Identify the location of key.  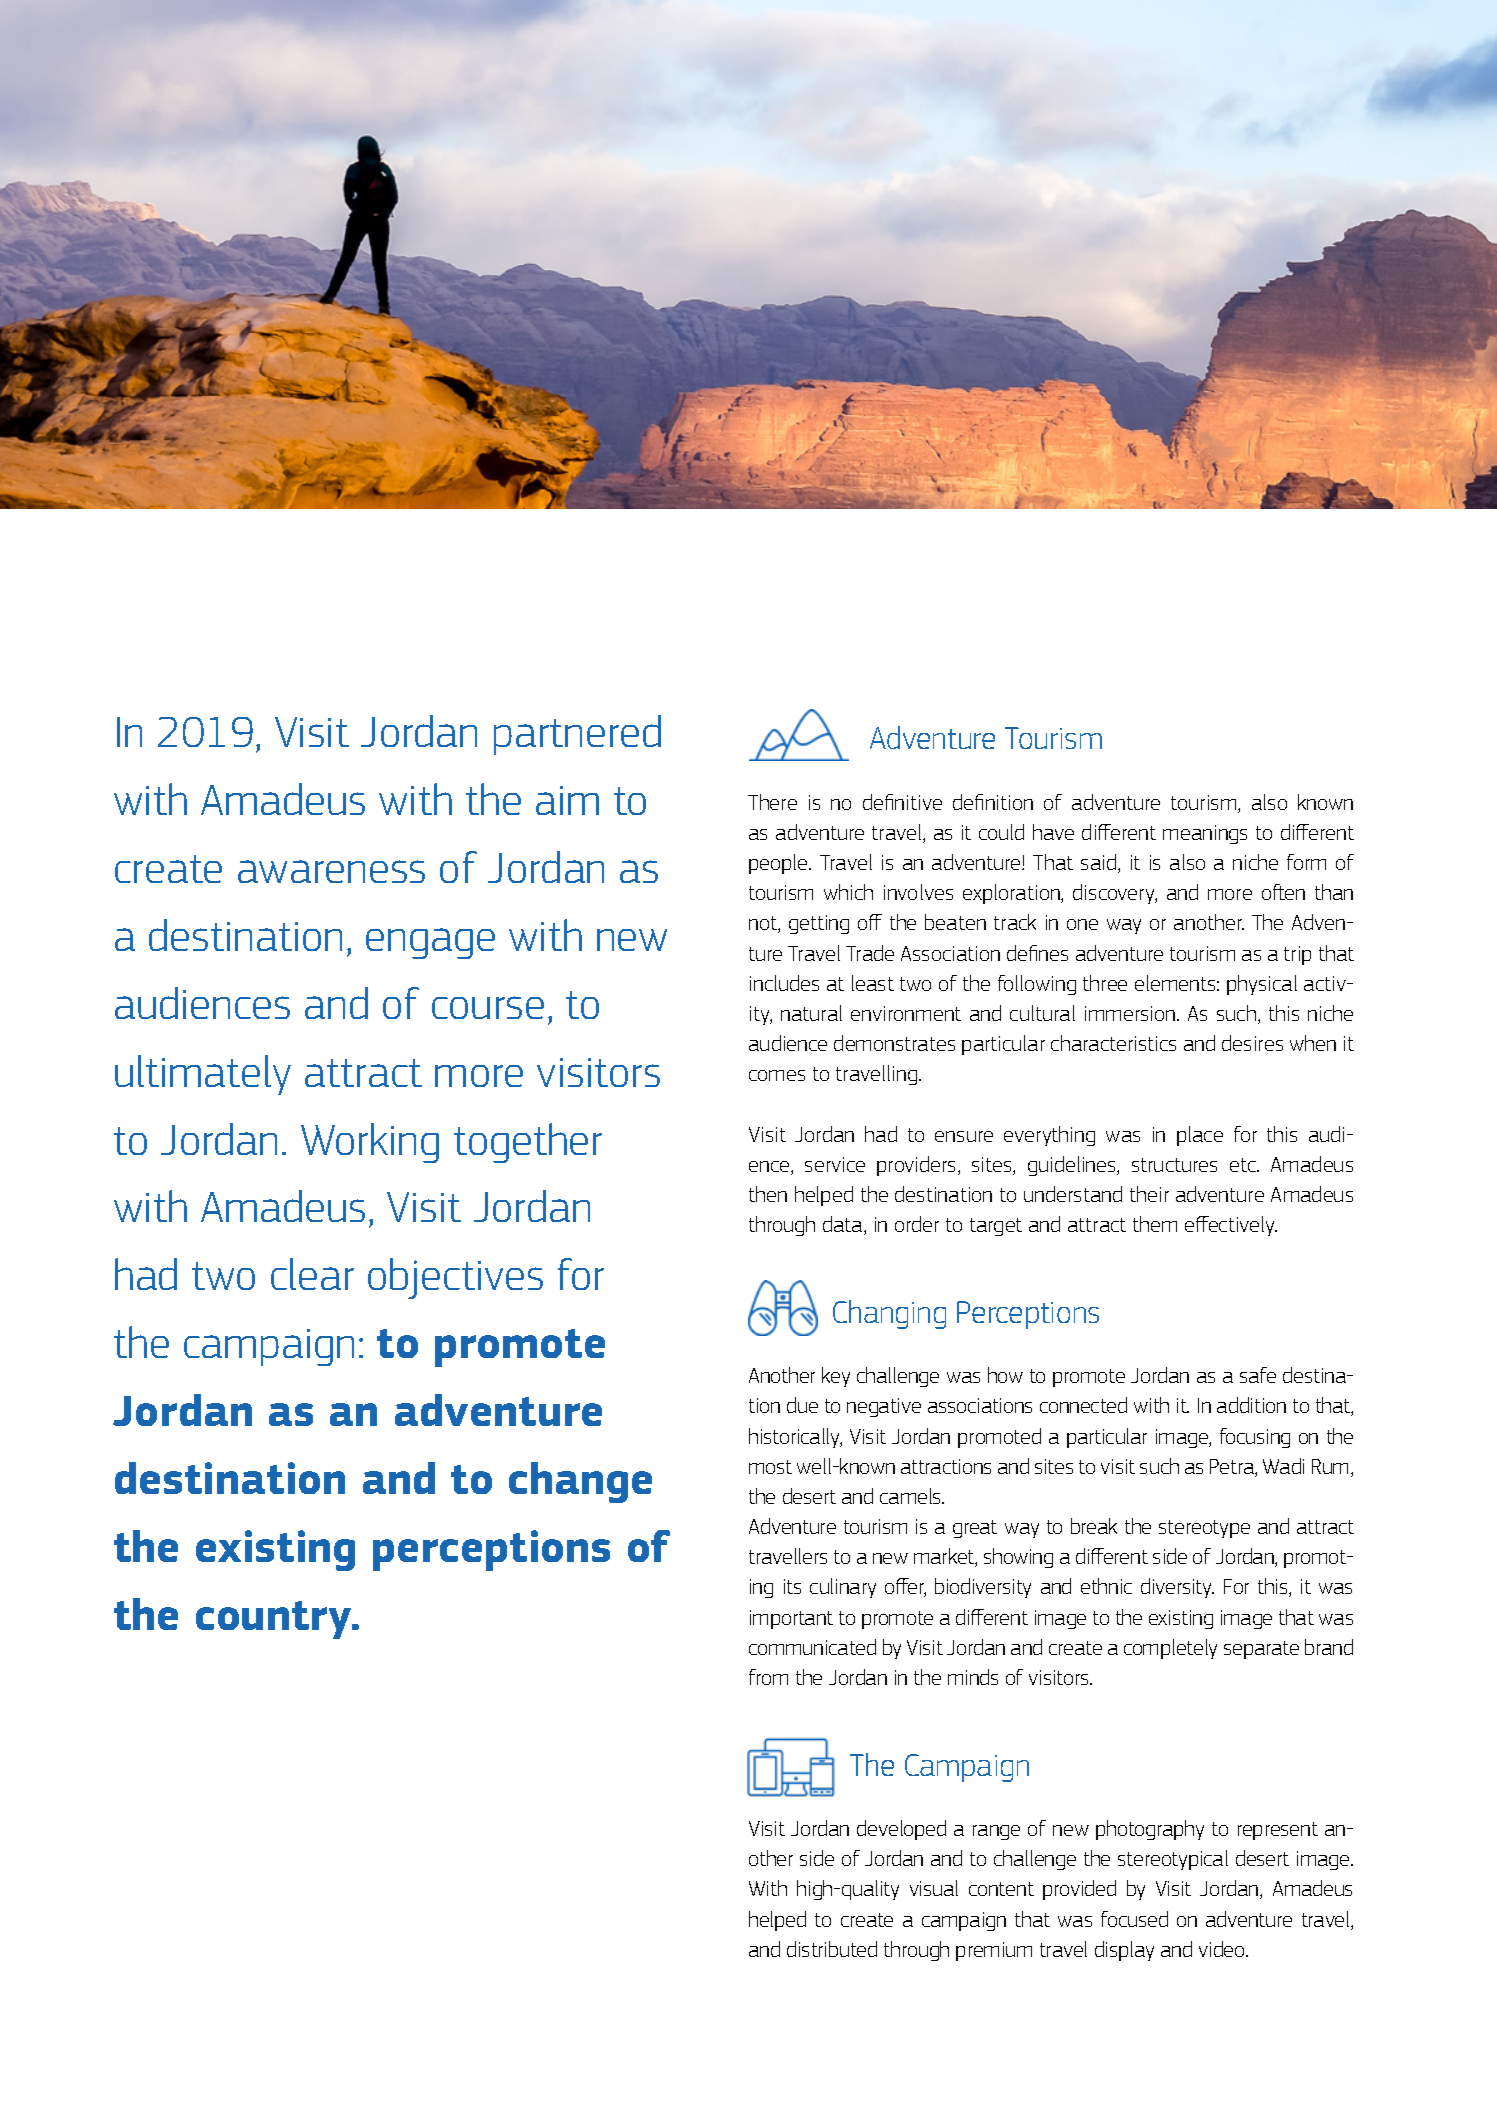
(836, 1377).
